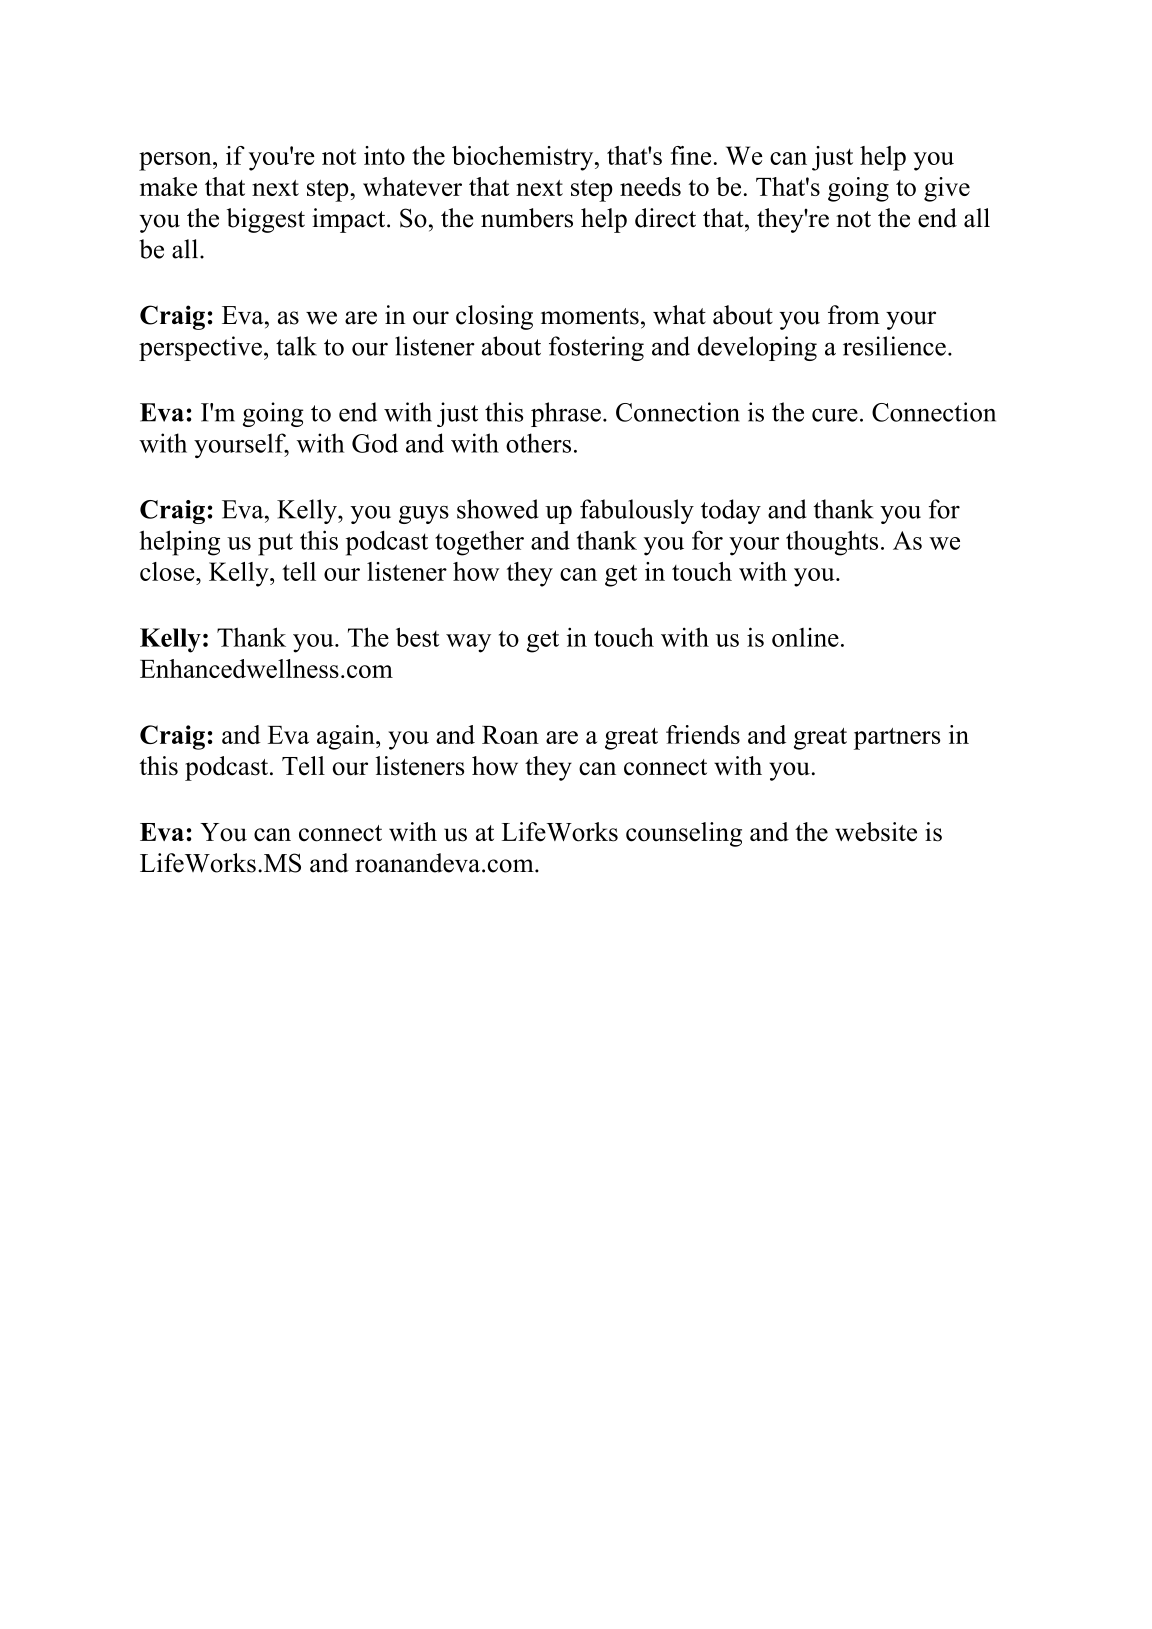 This image has height=1629, width=1152. I want to click on give, so click(947, 189).
